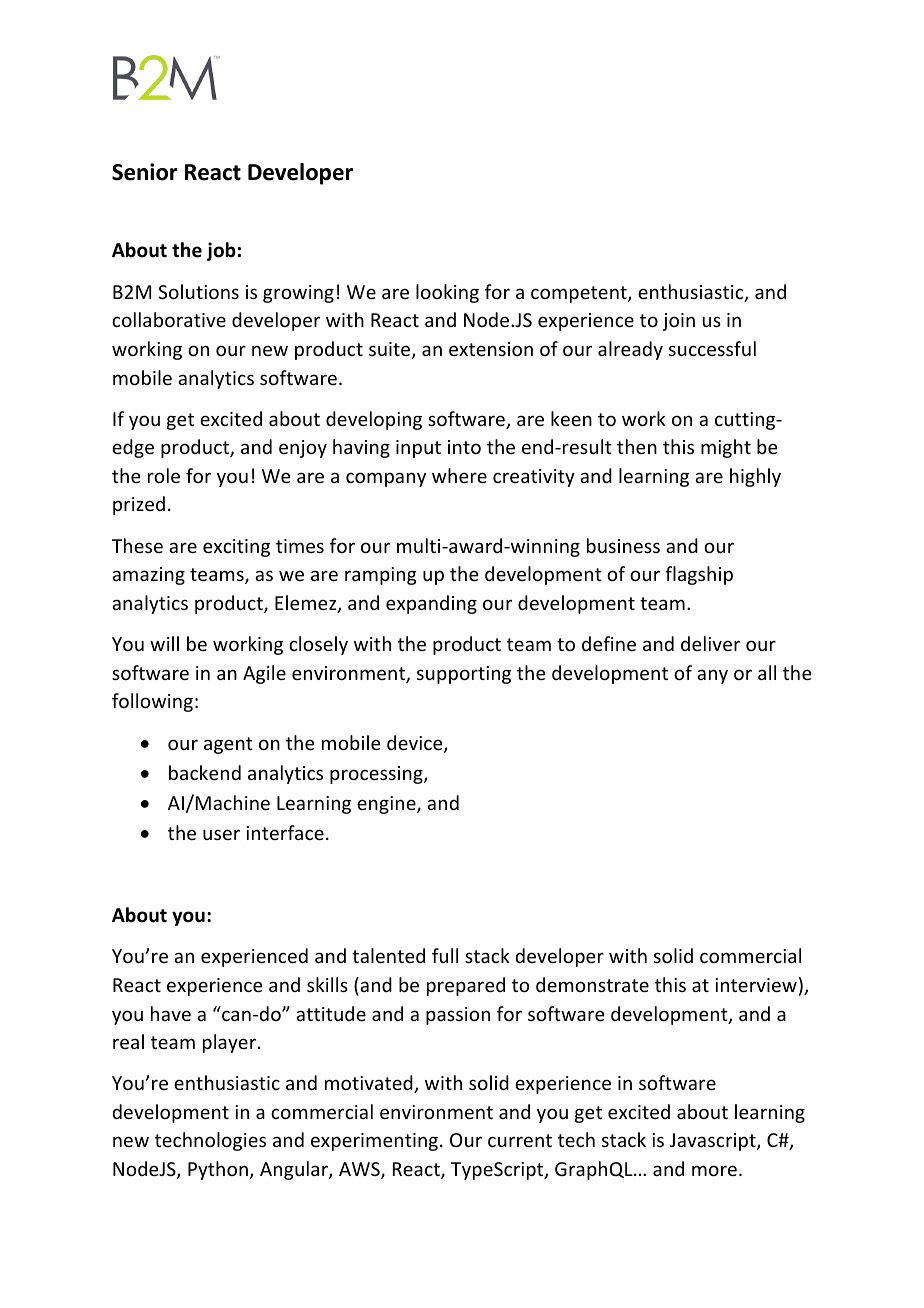 This screenshot has width=924, height=1308. Describe the element at coordinates (464, 675) in the screenshot. I see `supporting` at that location.
